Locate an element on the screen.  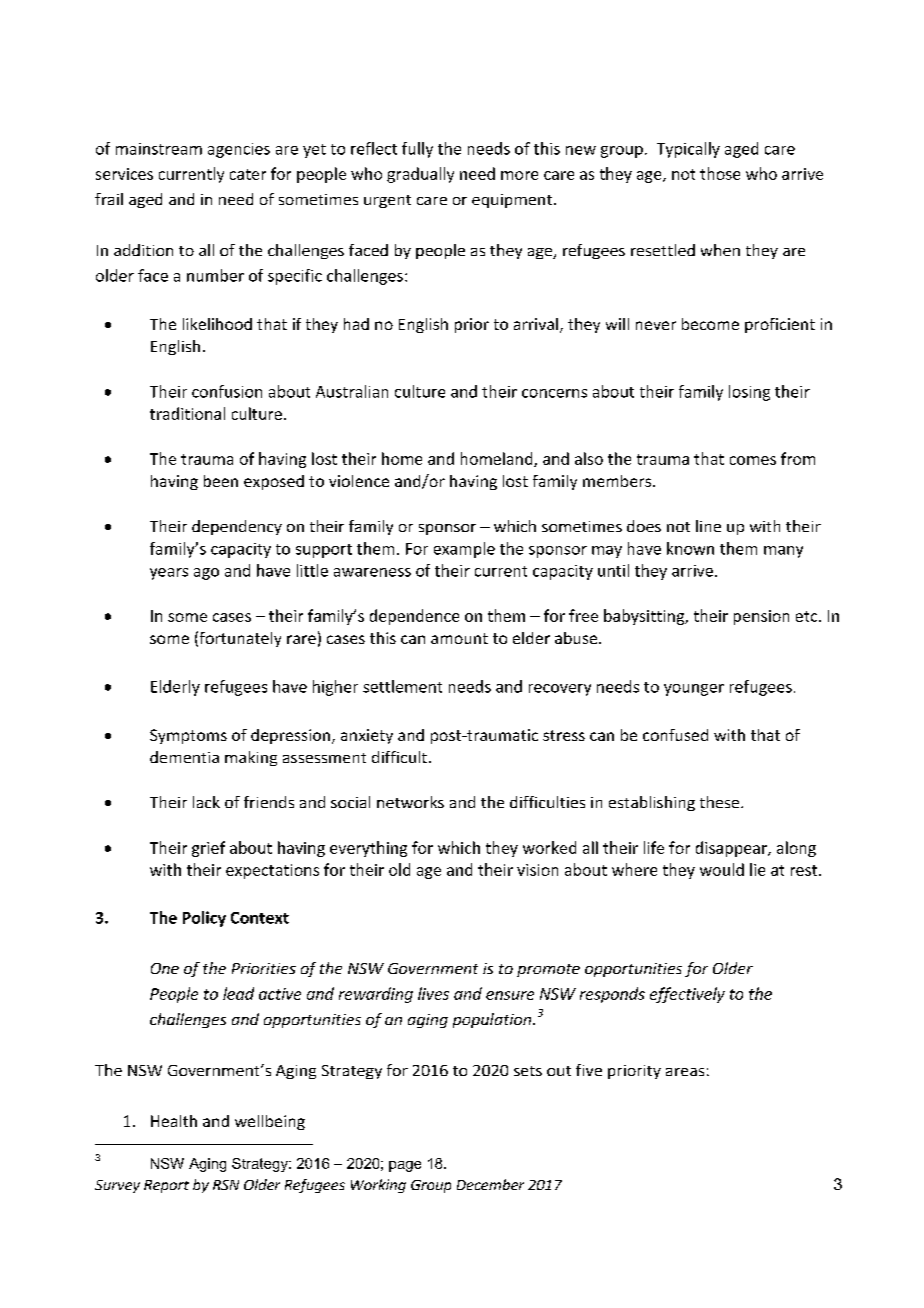
areas is located at coordinates (685, 1072).
